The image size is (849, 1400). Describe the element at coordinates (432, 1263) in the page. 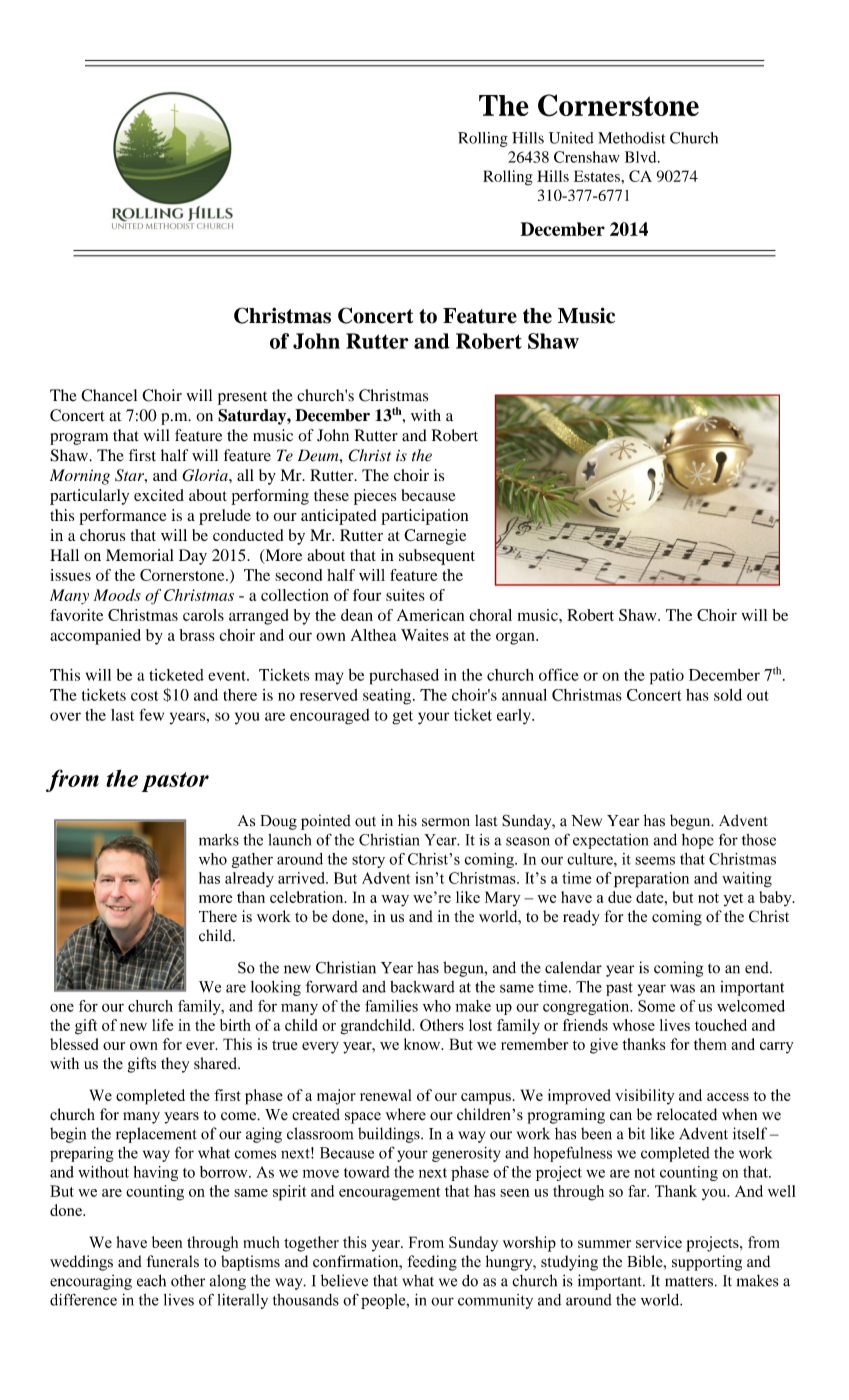

I see `feeding` at that location.
